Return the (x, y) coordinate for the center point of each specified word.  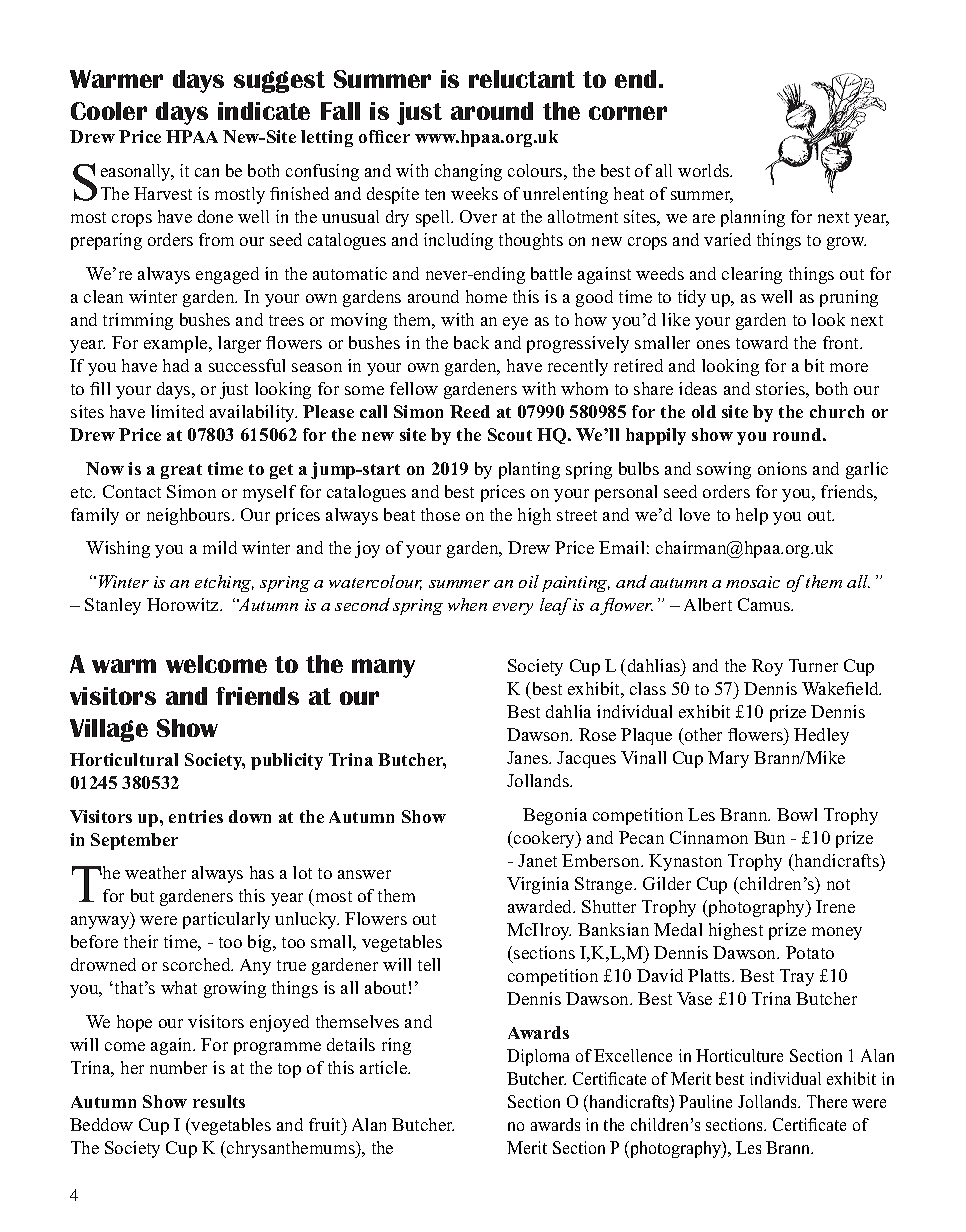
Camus (765, 604)
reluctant (522, 79)
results (219, 1101)
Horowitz (184, 604)
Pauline (705, 1101)
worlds (705, 170)
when (467, 604)
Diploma (538, 1057)
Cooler (109, 111)
